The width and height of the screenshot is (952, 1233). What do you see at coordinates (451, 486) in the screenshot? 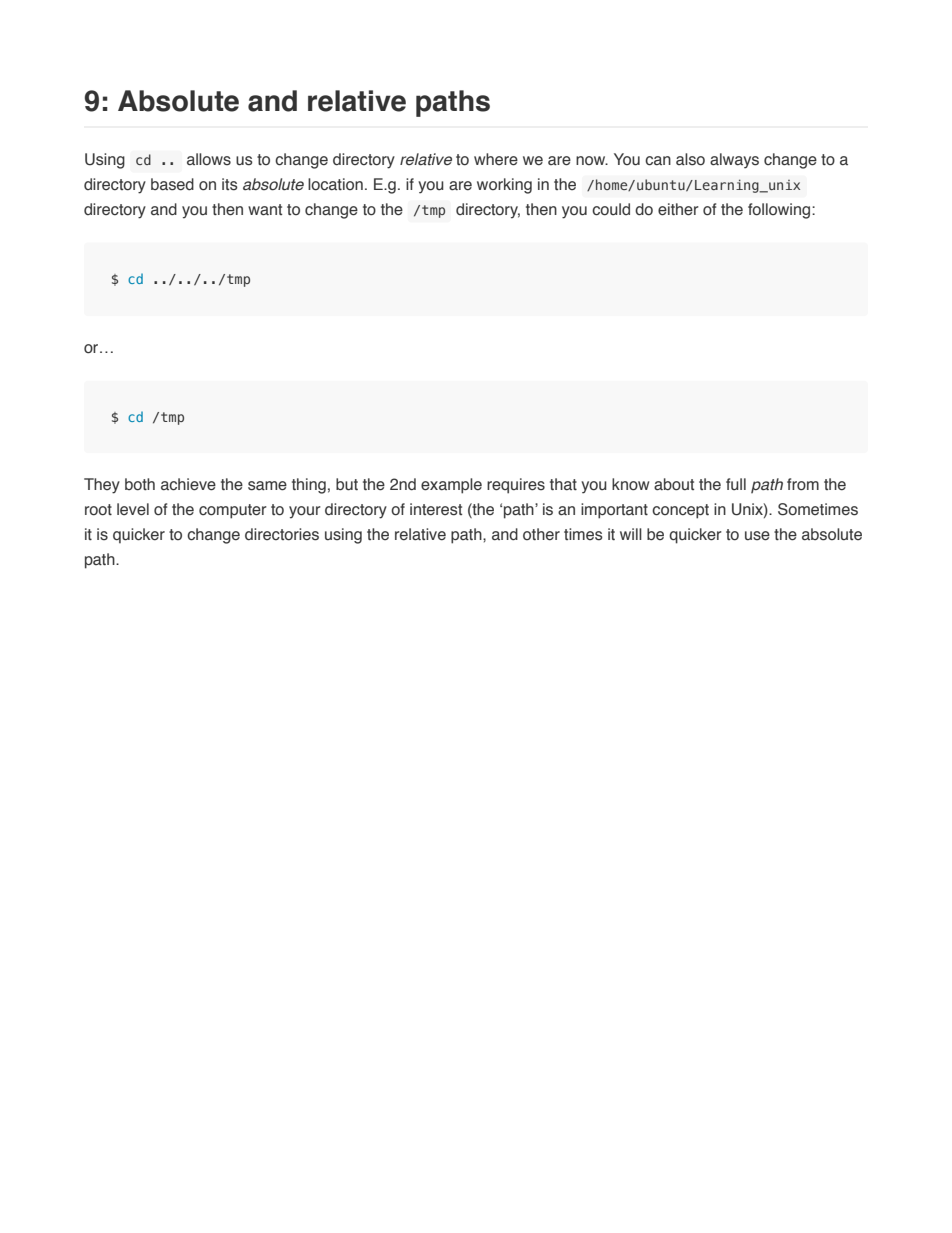
I see `example` at bounding box center [451, 486].
